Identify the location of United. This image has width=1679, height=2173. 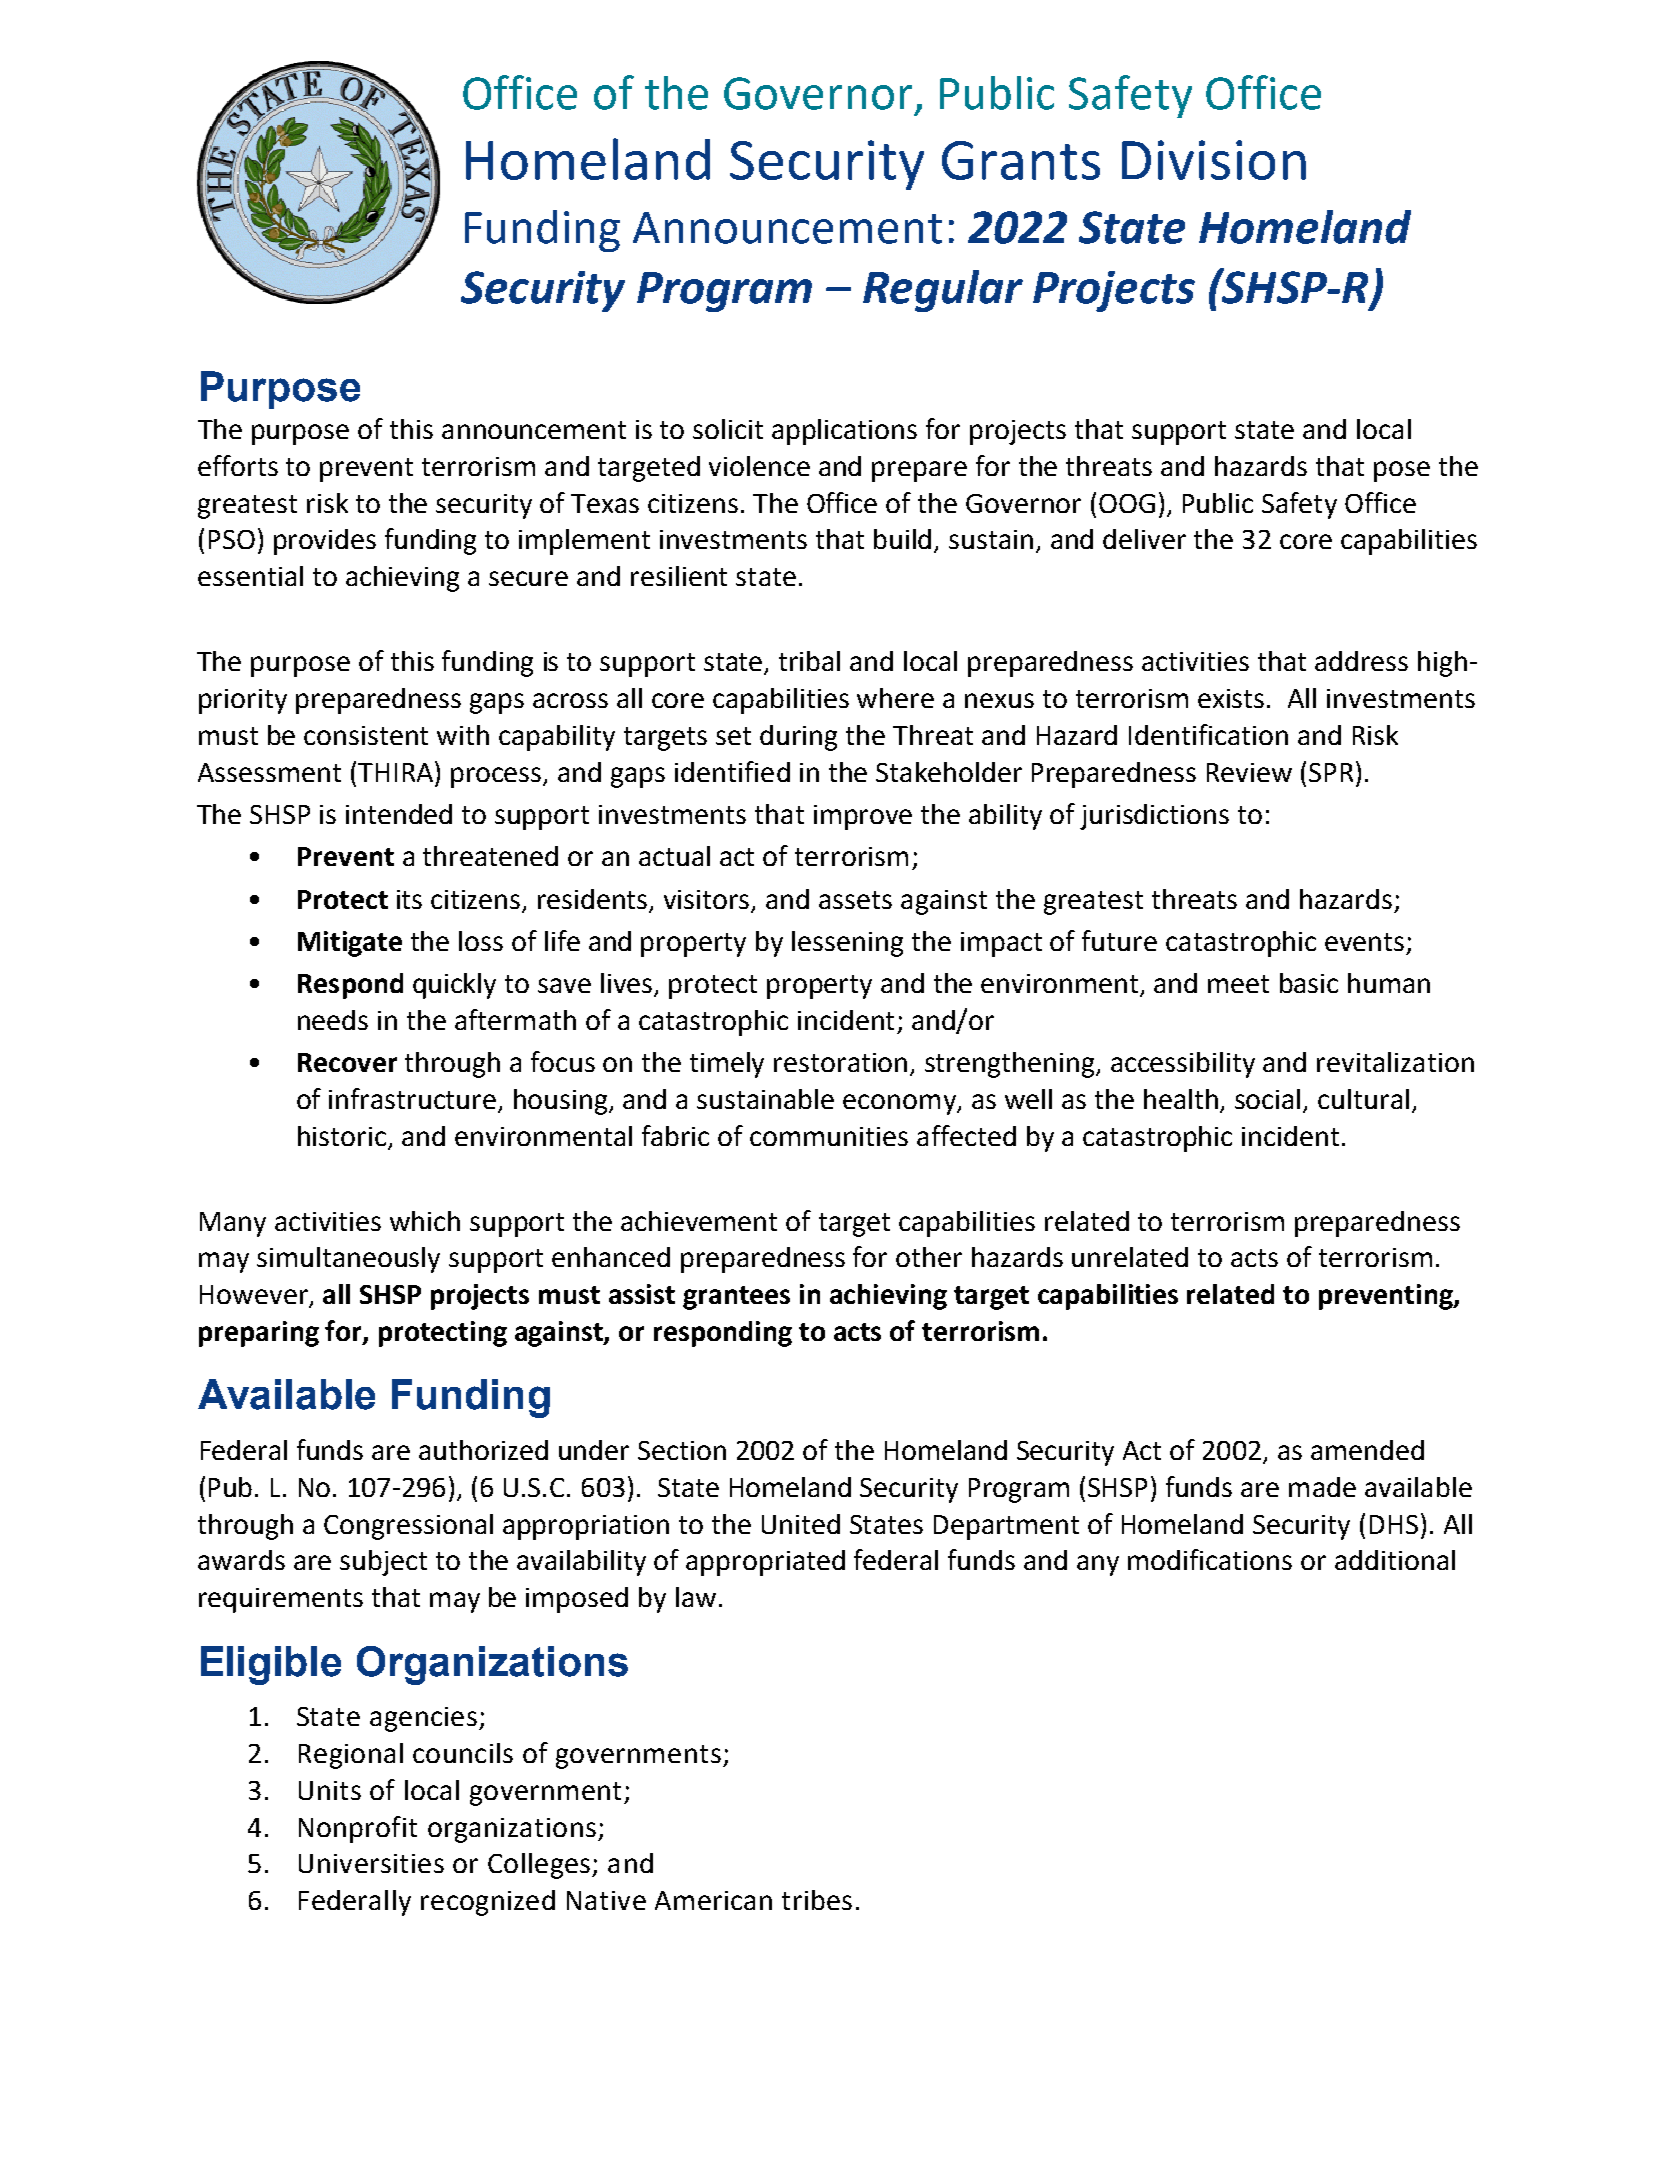
(801, 1524).
